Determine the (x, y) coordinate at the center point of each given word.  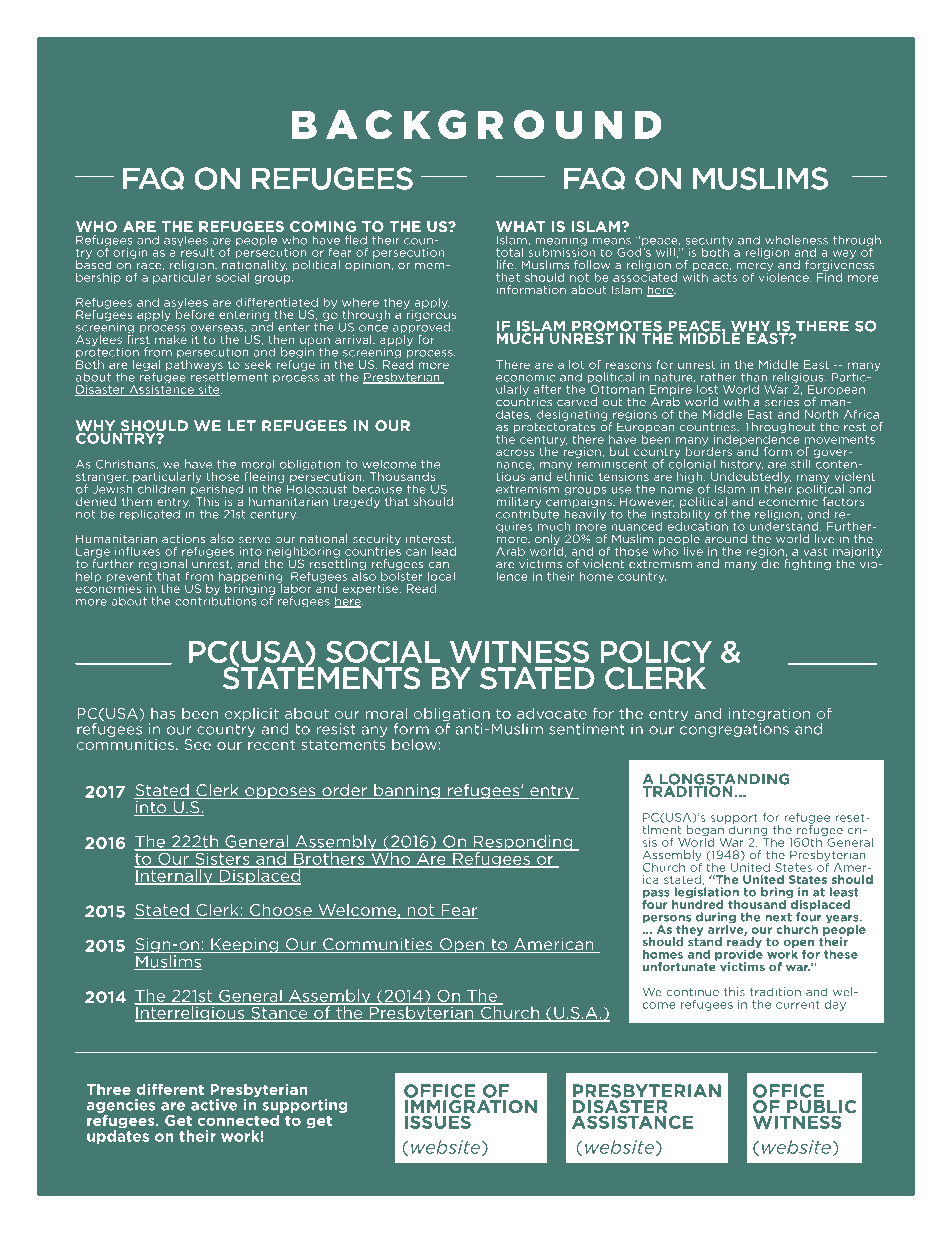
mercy (754, 268)
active (214, 1105)
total (509, 252)
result (196, 251)
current (798, 1004)
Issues (438, 1121)
